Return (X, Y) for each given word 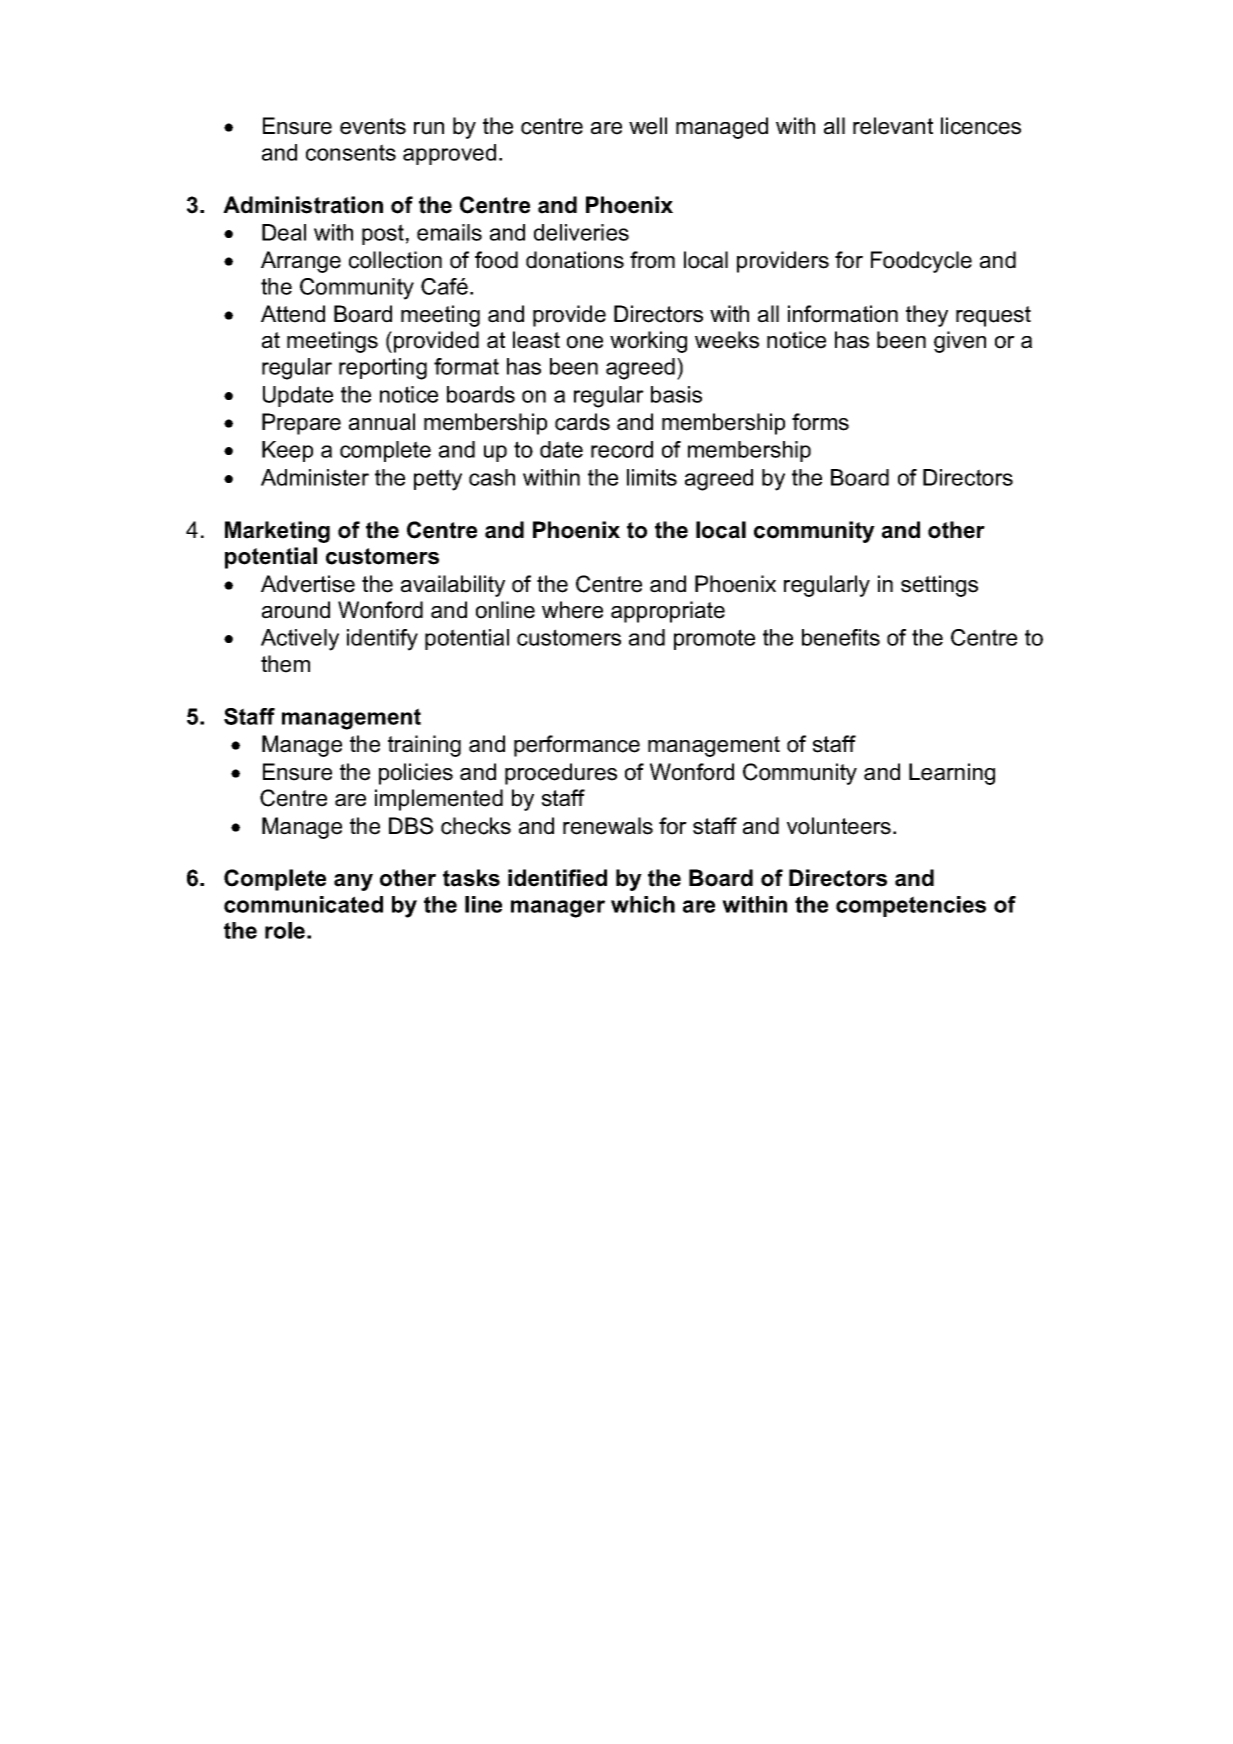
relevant (893, 126)
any (353, 882)
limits (652, 477)
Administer (315, 477)
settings (939, 586)
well (648, 126)
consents (351, 152)
